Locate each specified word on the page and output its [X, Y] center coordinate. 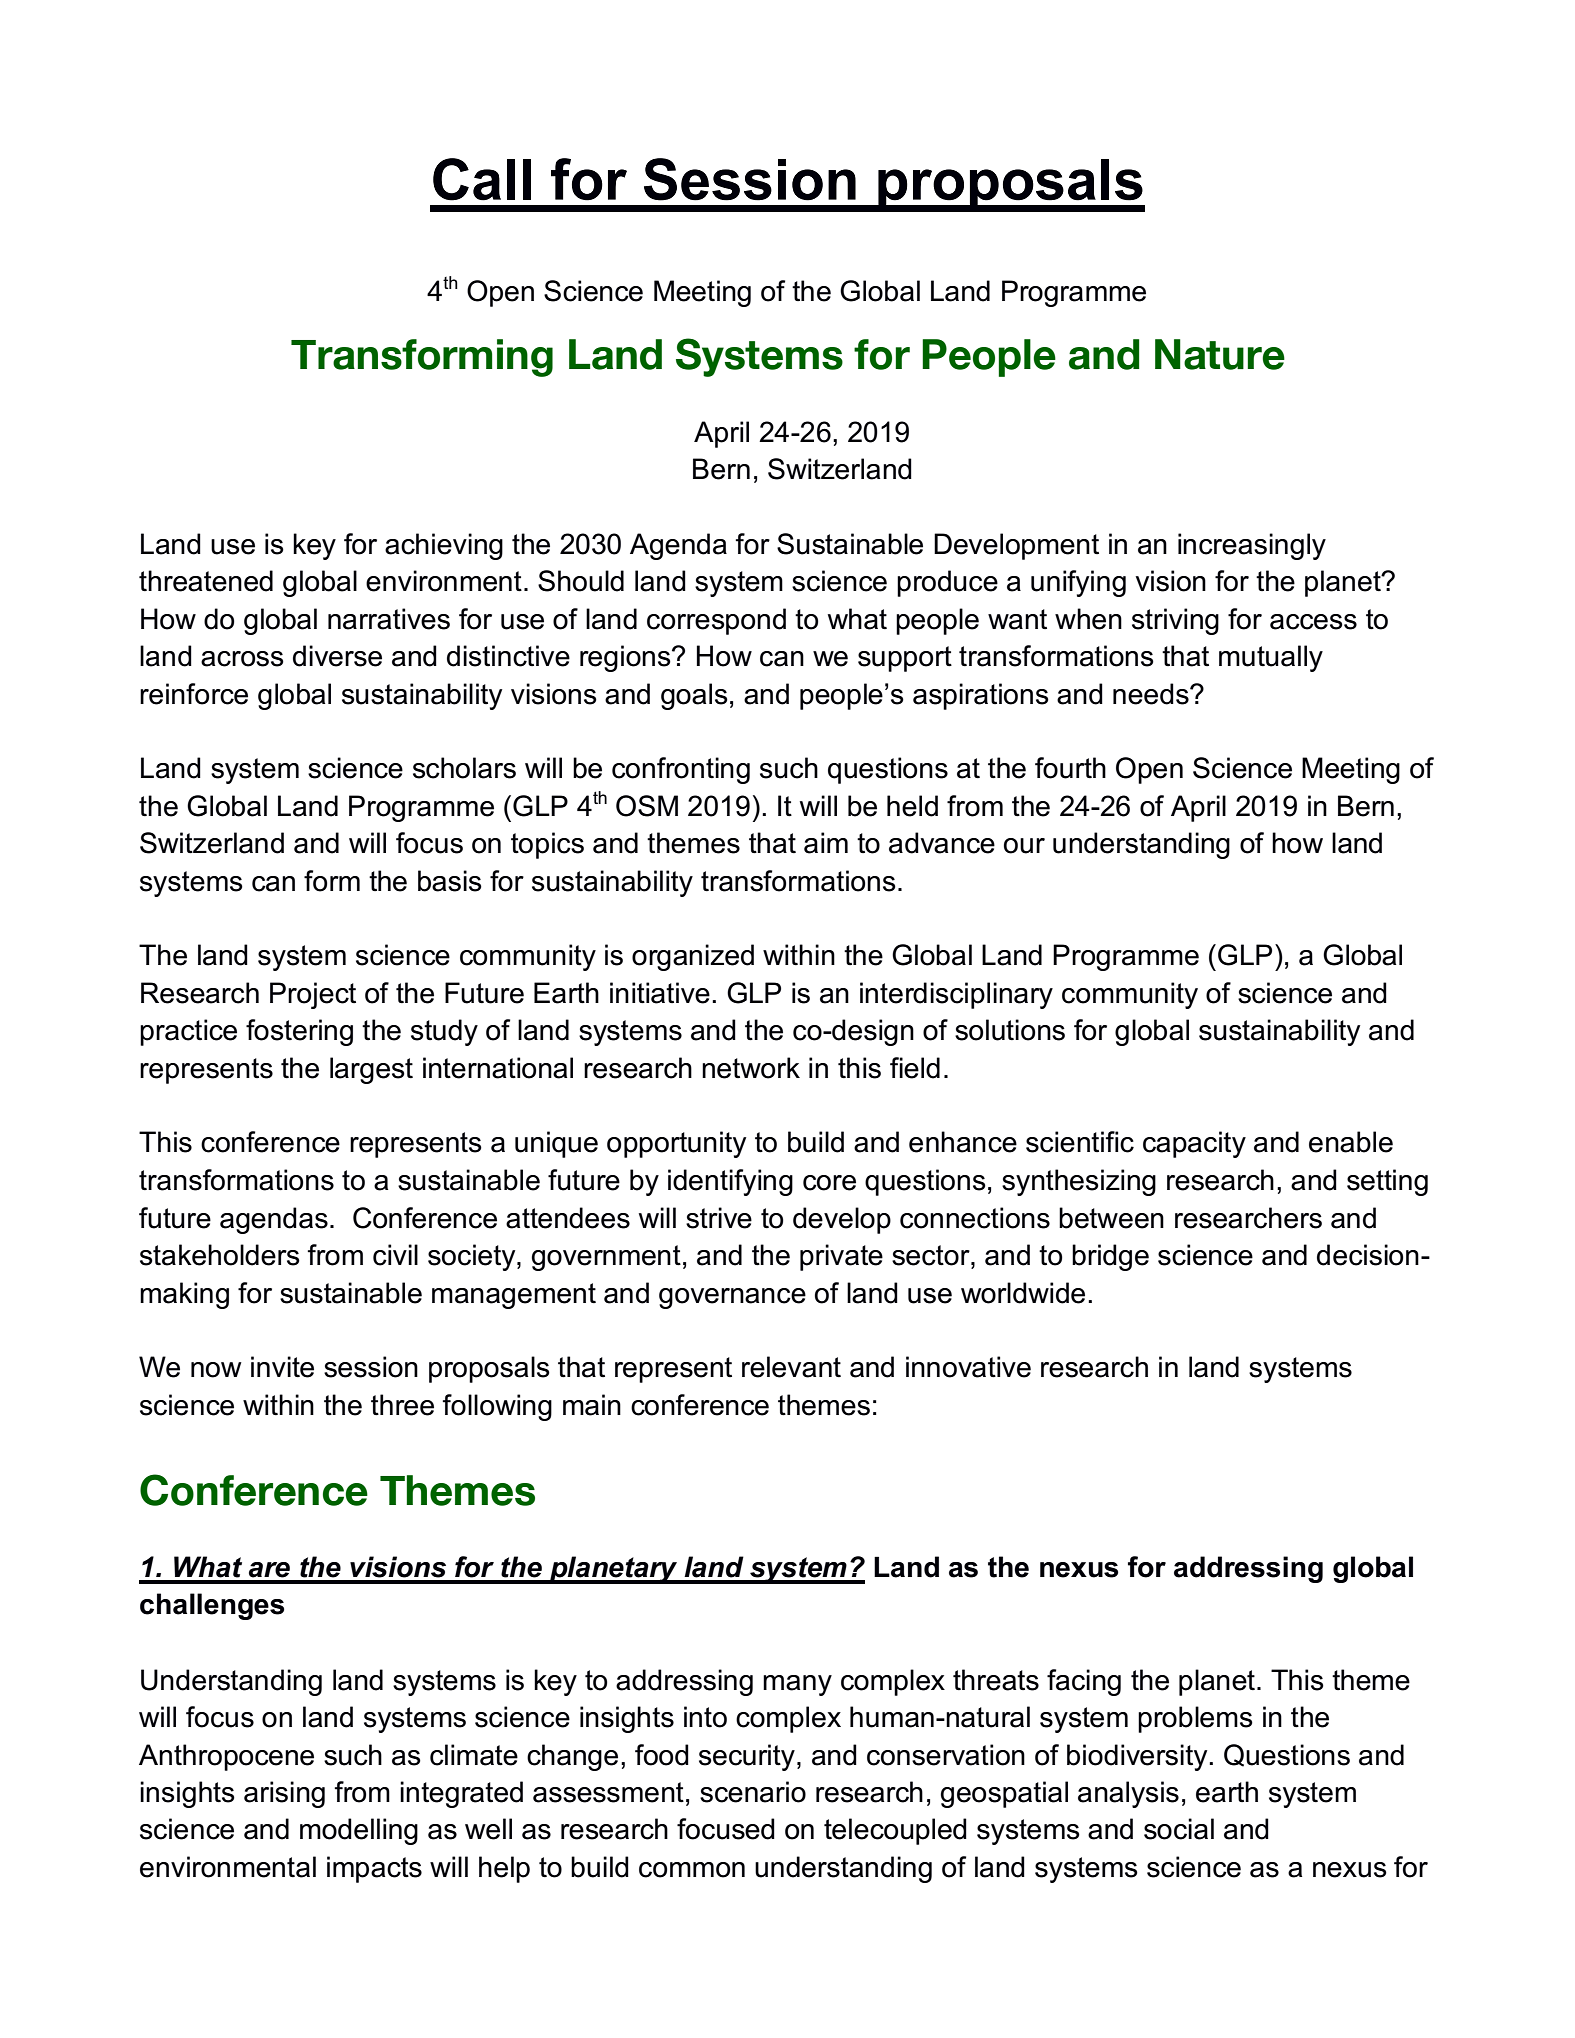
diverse [337, 656]
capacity [1194, 1144]
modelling [359, 1831]
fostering [299, 1032]
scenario [753, 1792]
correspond [716, 621]
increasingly [1252, 546]
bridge [1110, 1257]
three [402, 1405]
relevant [791, 1367]
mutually [1271, 658]
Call [482, 179]
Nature [1220, 354]
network [751, 1068]
